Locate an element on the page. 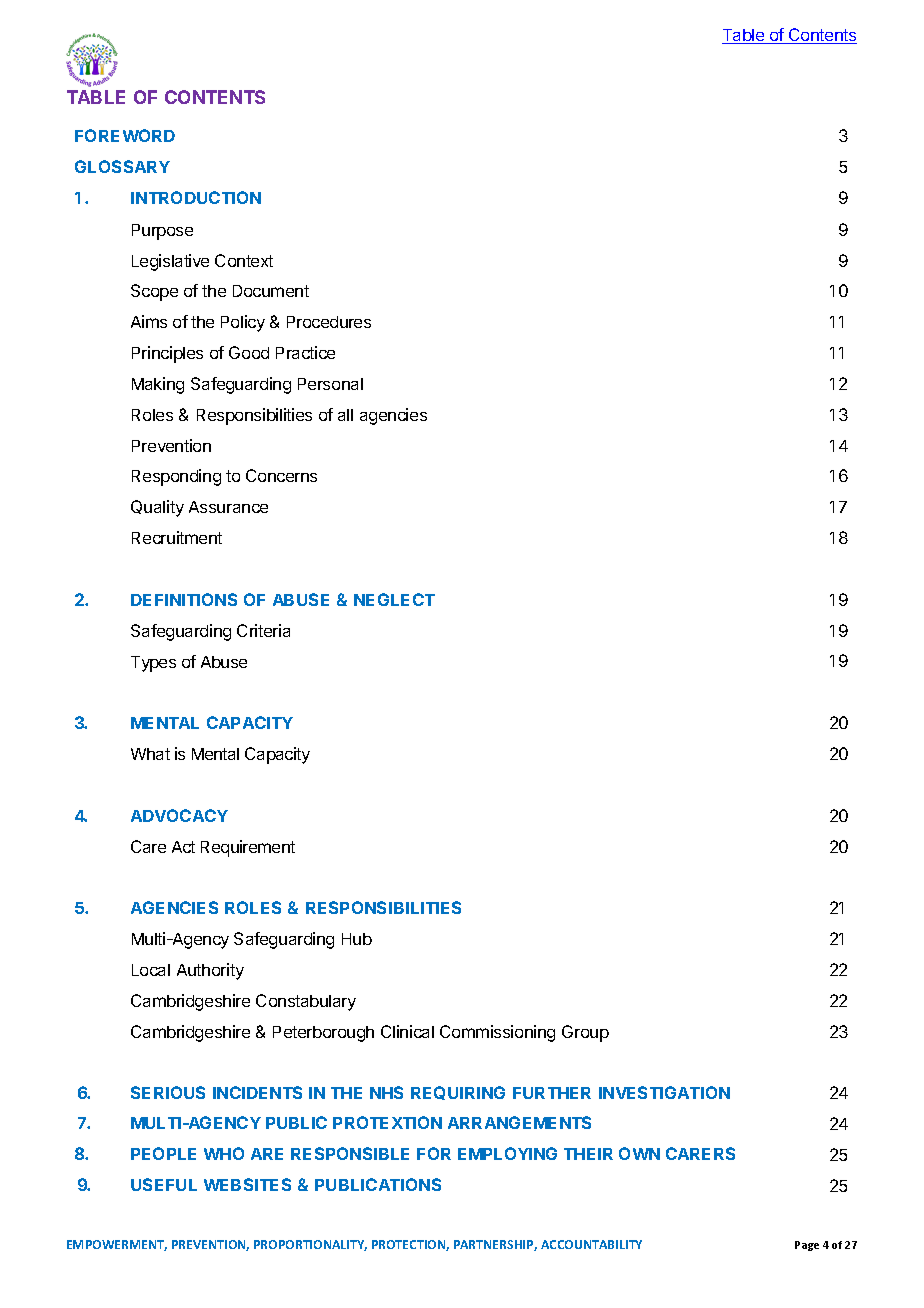 The height and width of the image is (1308, 924). INVESTIGATION is located at coordinates (664, 1092).
